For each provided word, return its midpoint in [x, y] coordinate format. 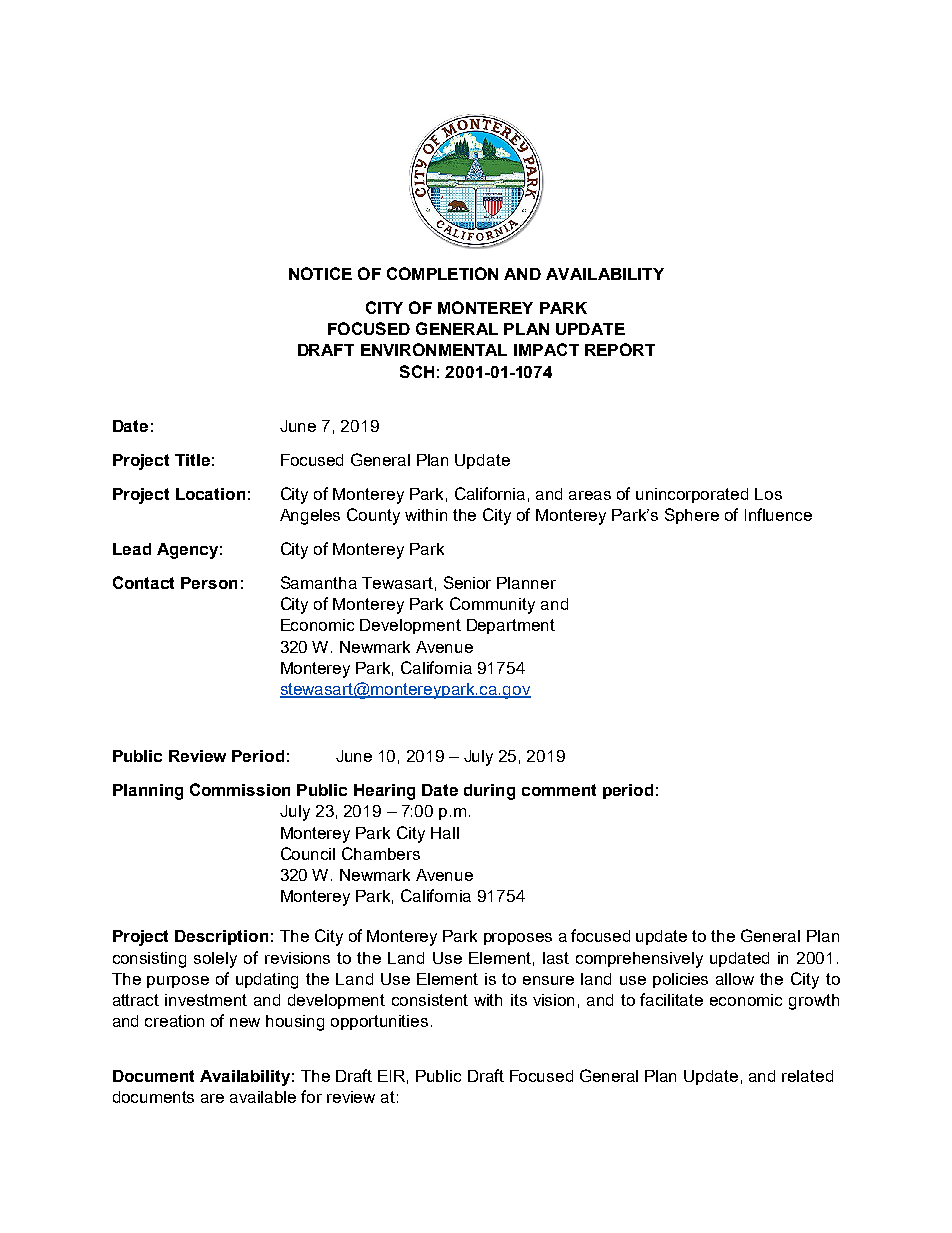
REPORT [620, 349]
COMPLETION [442, 273]
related [807, 1076]
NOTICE [320, 273]
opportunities [379, 1022]
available [263, 1097]
